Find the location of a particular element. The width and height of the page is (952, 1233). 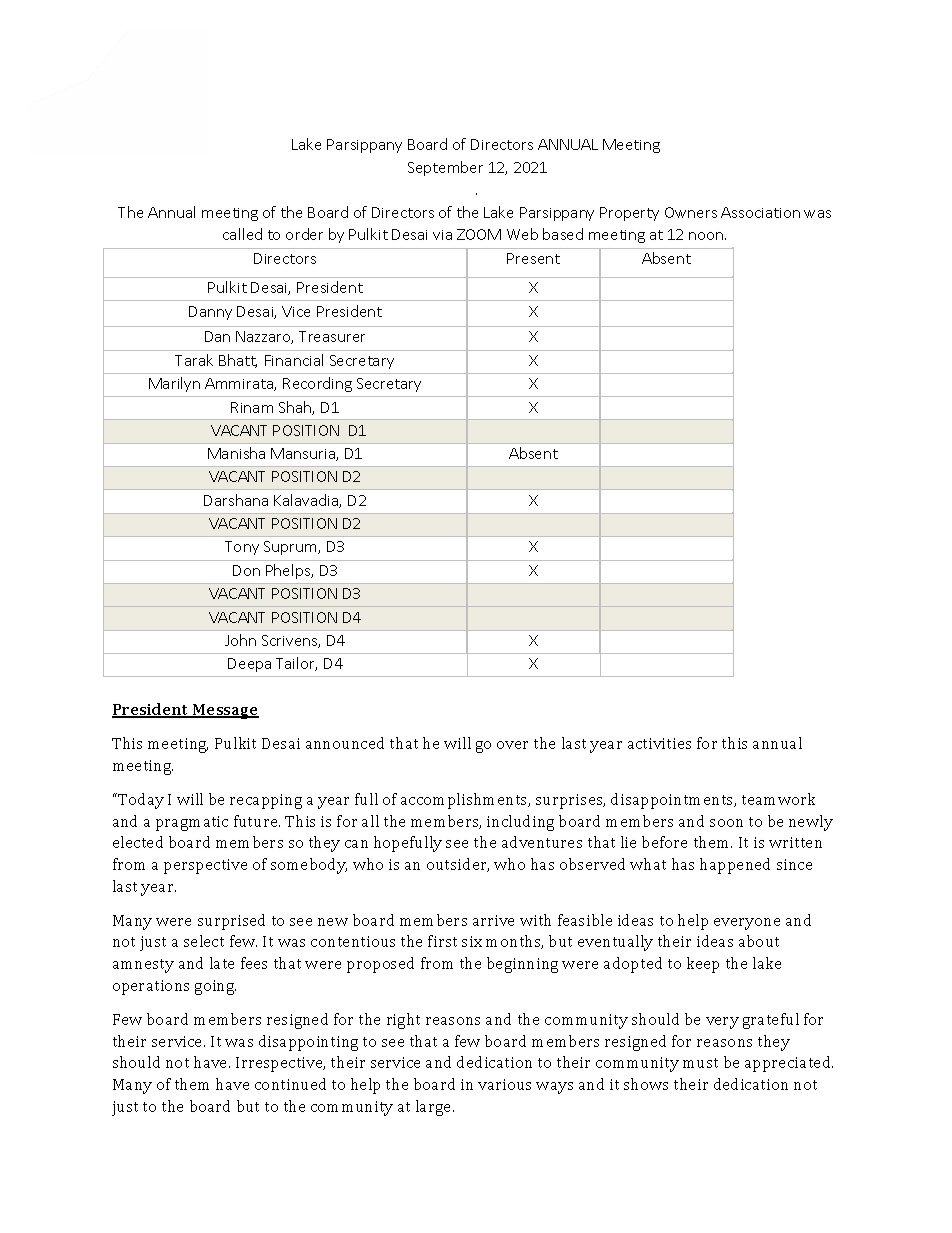

Association is located at coordinates (760, 212).
